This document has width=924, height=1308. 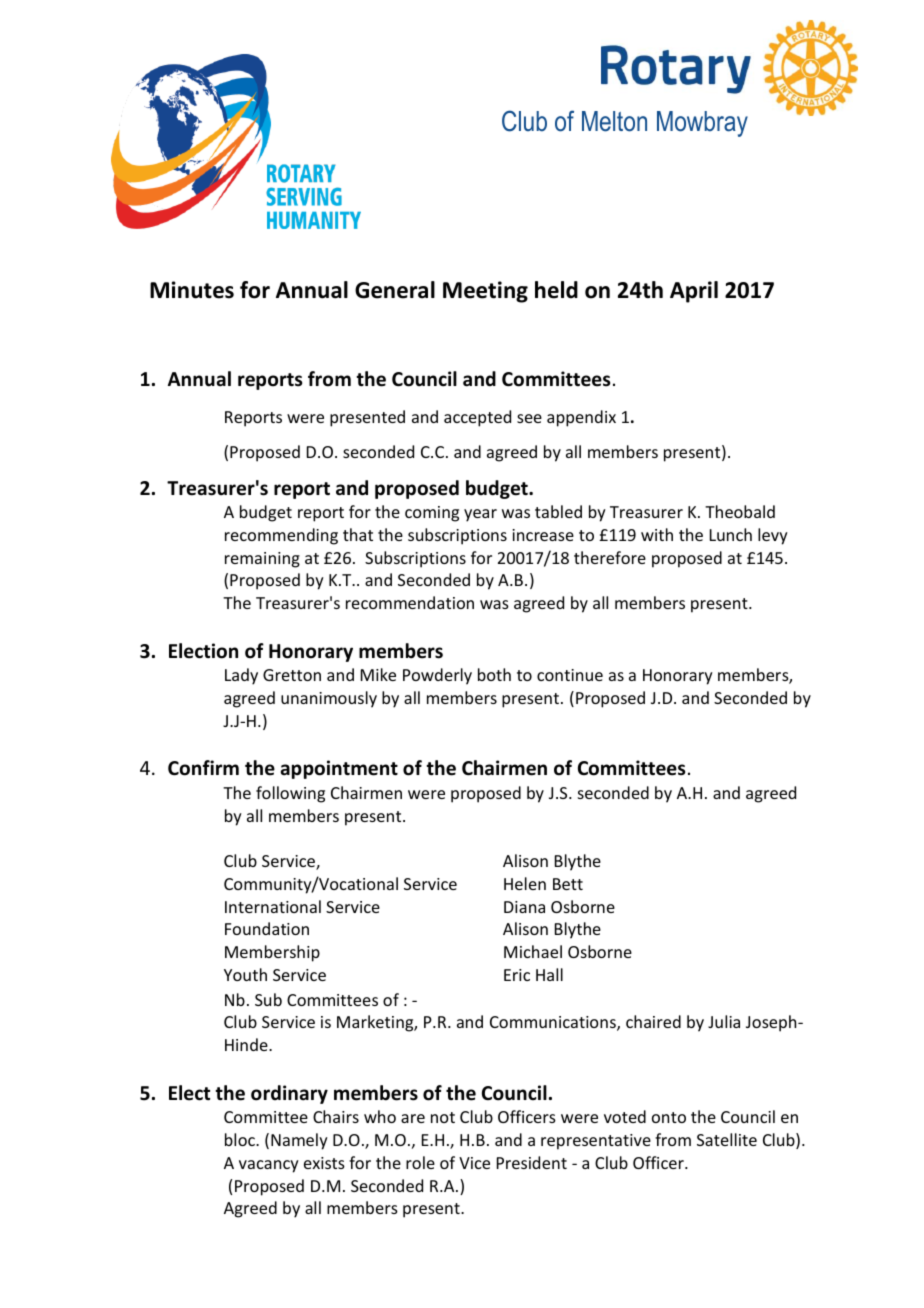 I want to click on bloc, so click(x=241, y=1139).
